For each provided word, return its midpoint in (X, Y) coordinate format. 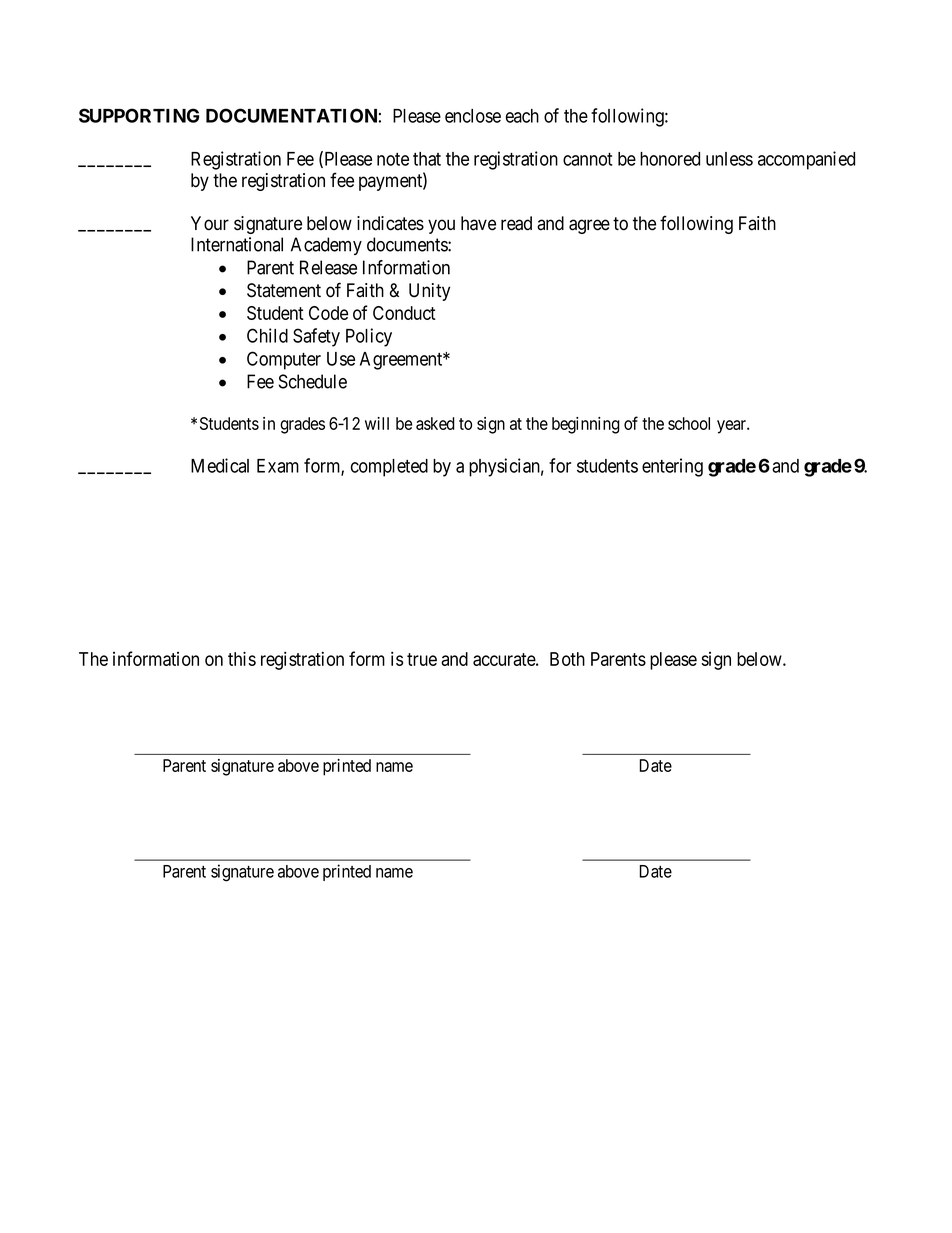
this (242, 658)
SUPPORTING (139, 115)
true (422, 659)
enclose (473, 116)
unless (729, 159)
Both (567, 659)
